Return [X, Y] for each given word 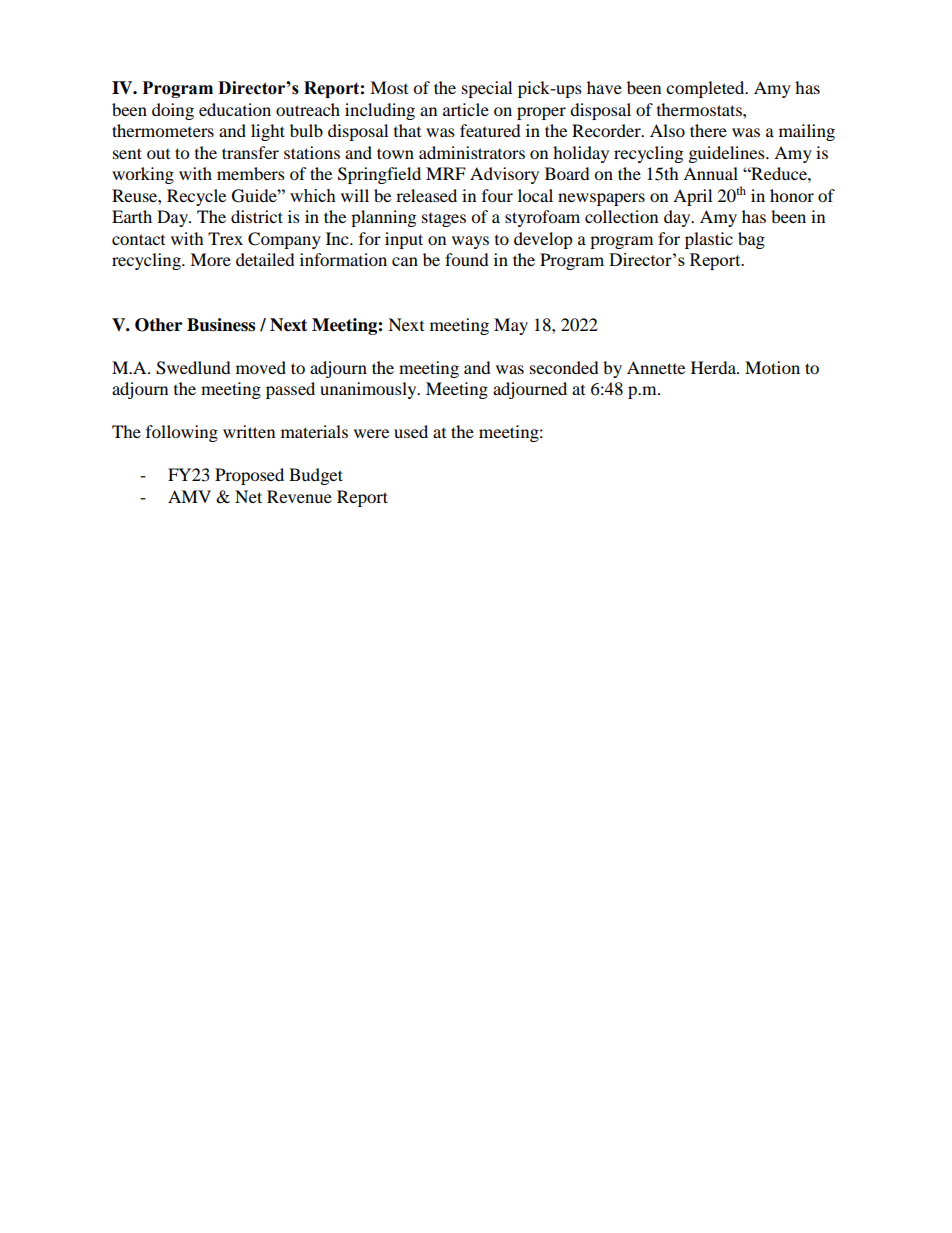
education [235, 109]
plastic [709, 240]
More [210, 259]
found [467, 259]
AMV [189, 496]
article [466, 109]
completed [706, 89]
